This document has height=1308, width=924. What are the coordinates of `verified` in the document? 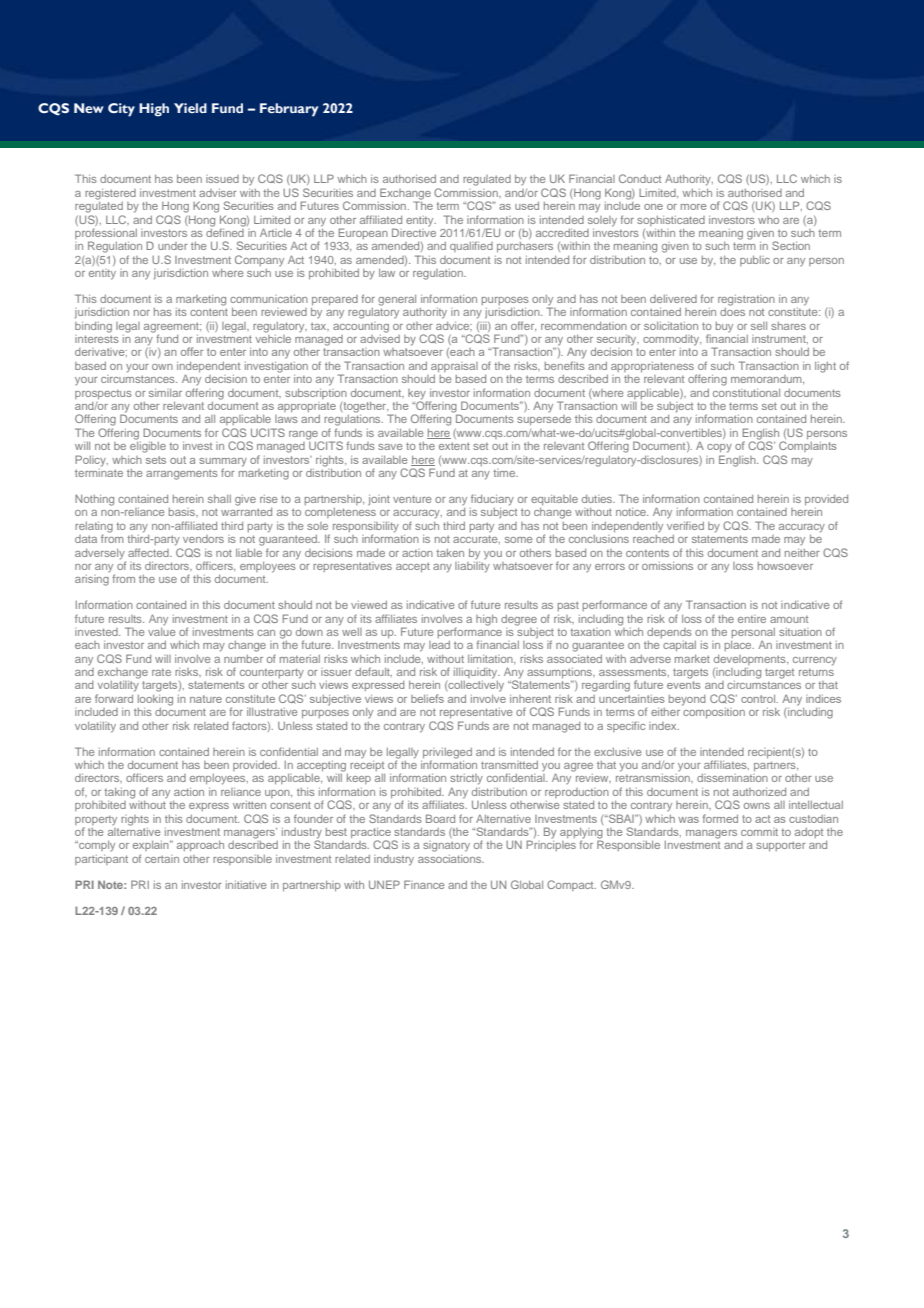 It's located at (685, 525).
